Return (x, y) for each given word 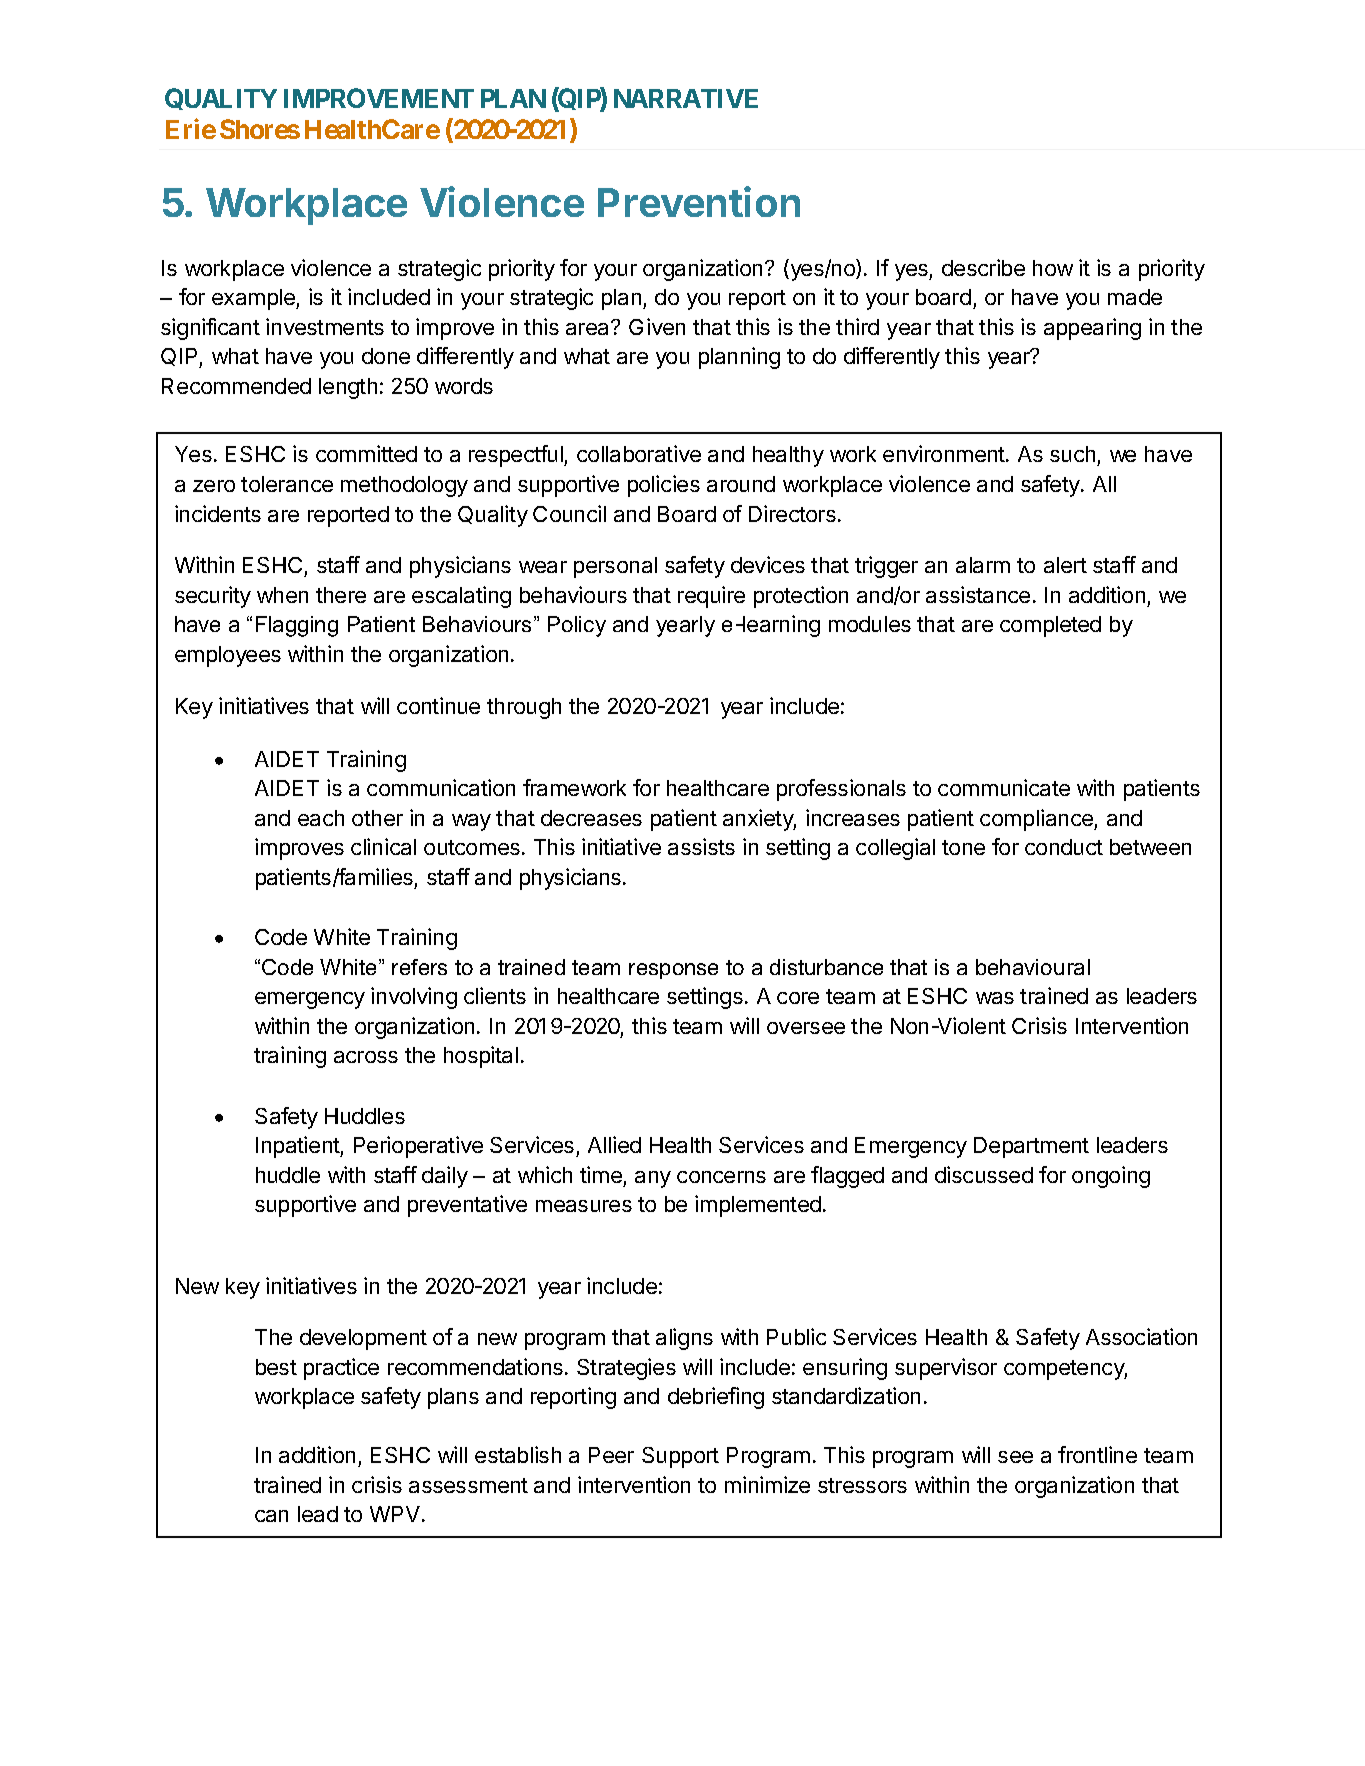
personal (615, 567)
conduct (1064, 847)
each (321, 818)
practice (341, 1369)
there (341, 595)
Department (1031, 1147)
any (653, 1179)
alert (1065, 565)
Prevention (699, 201)
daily (445, 1177)
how (1053, 268)
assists (701, 846)
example (254, 299)
